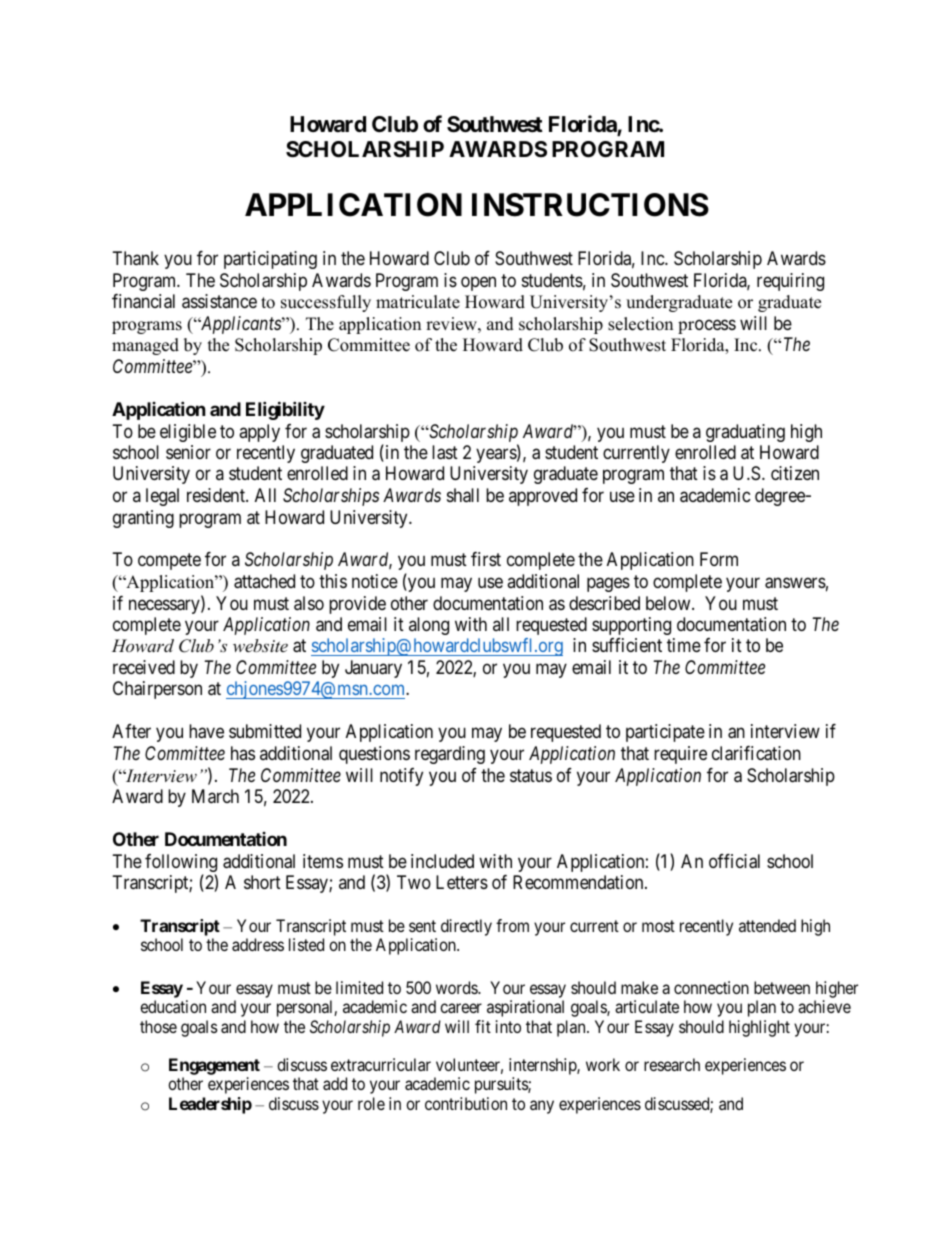 This screenshot has height=1233, width=952. Describe the element at coordinates (217, 495) in the screenshot. I see `resident` at that location.
